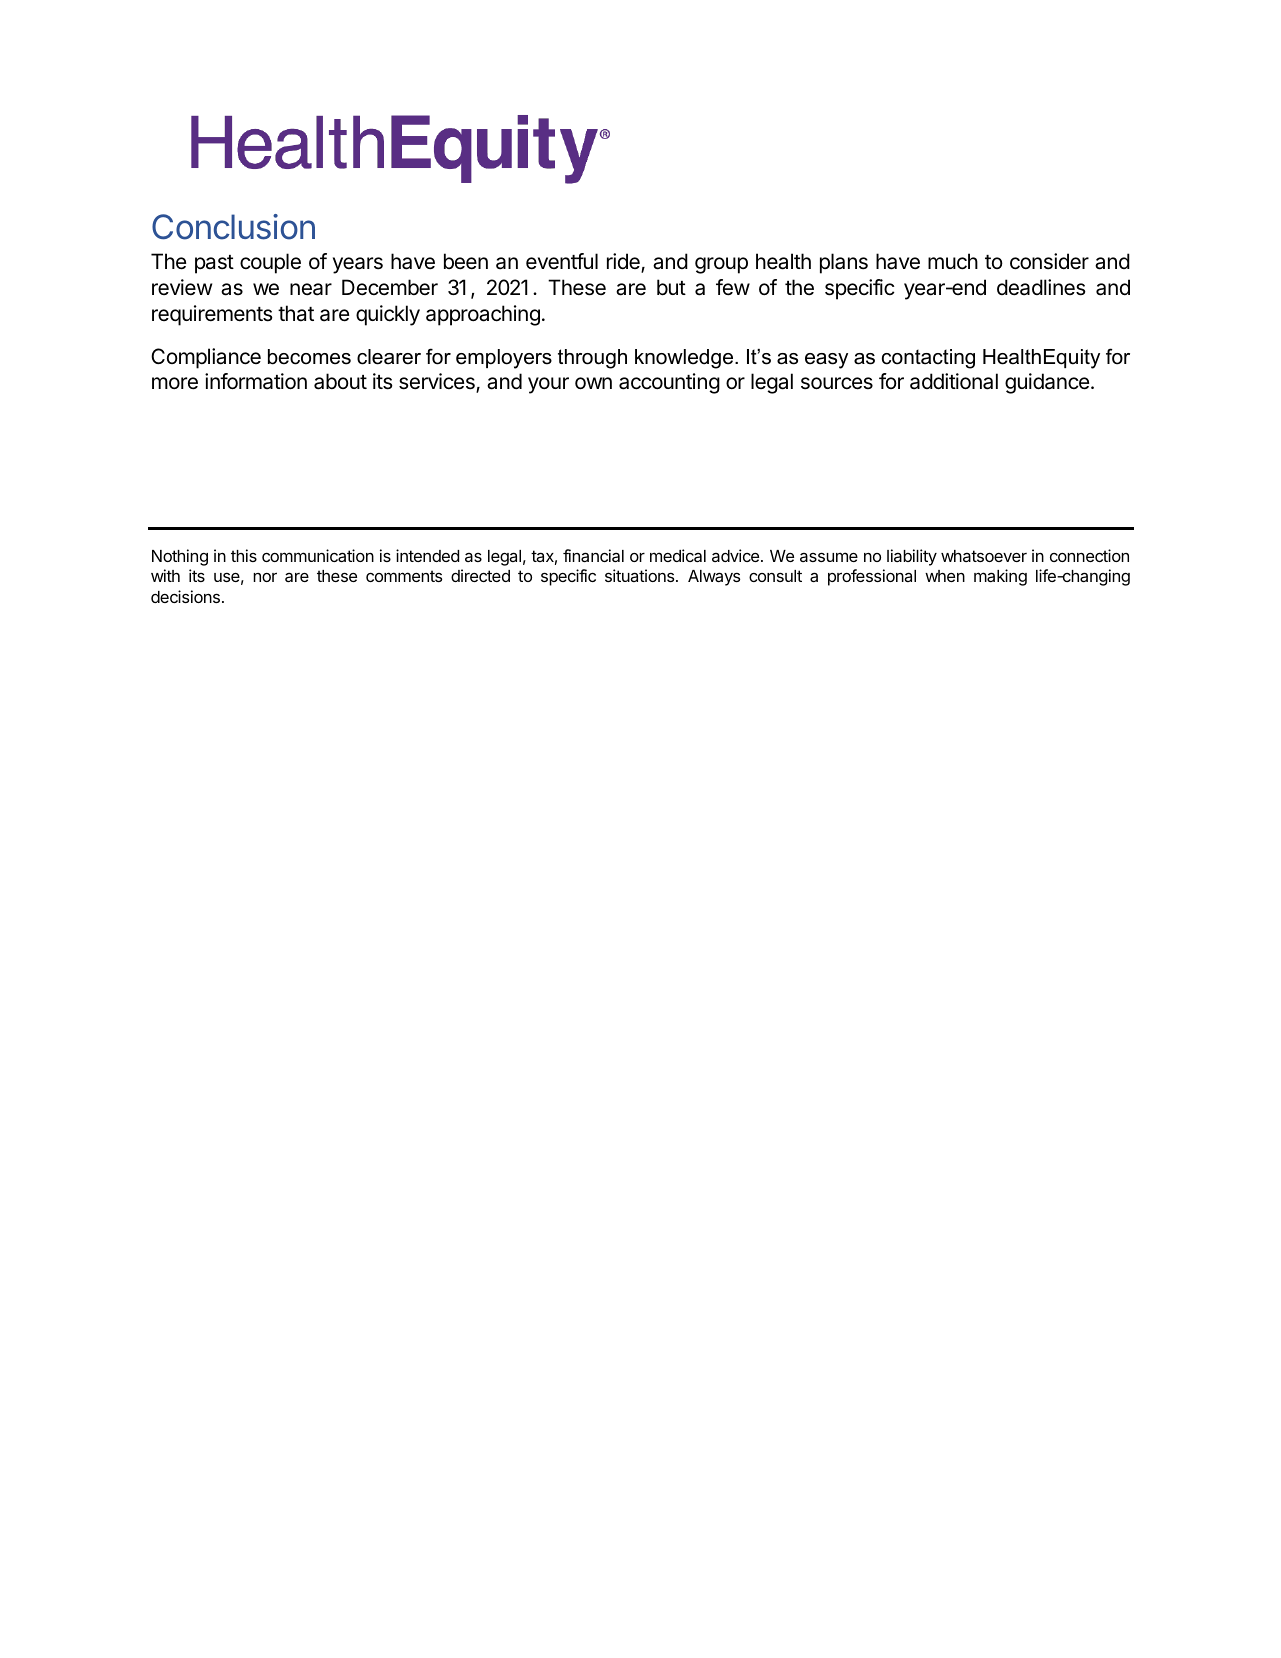 The width and height of the screenshot is (1281, 1658). Describe the element at coordinates (244, 555) in the screenshot. I see `this` at that location.
